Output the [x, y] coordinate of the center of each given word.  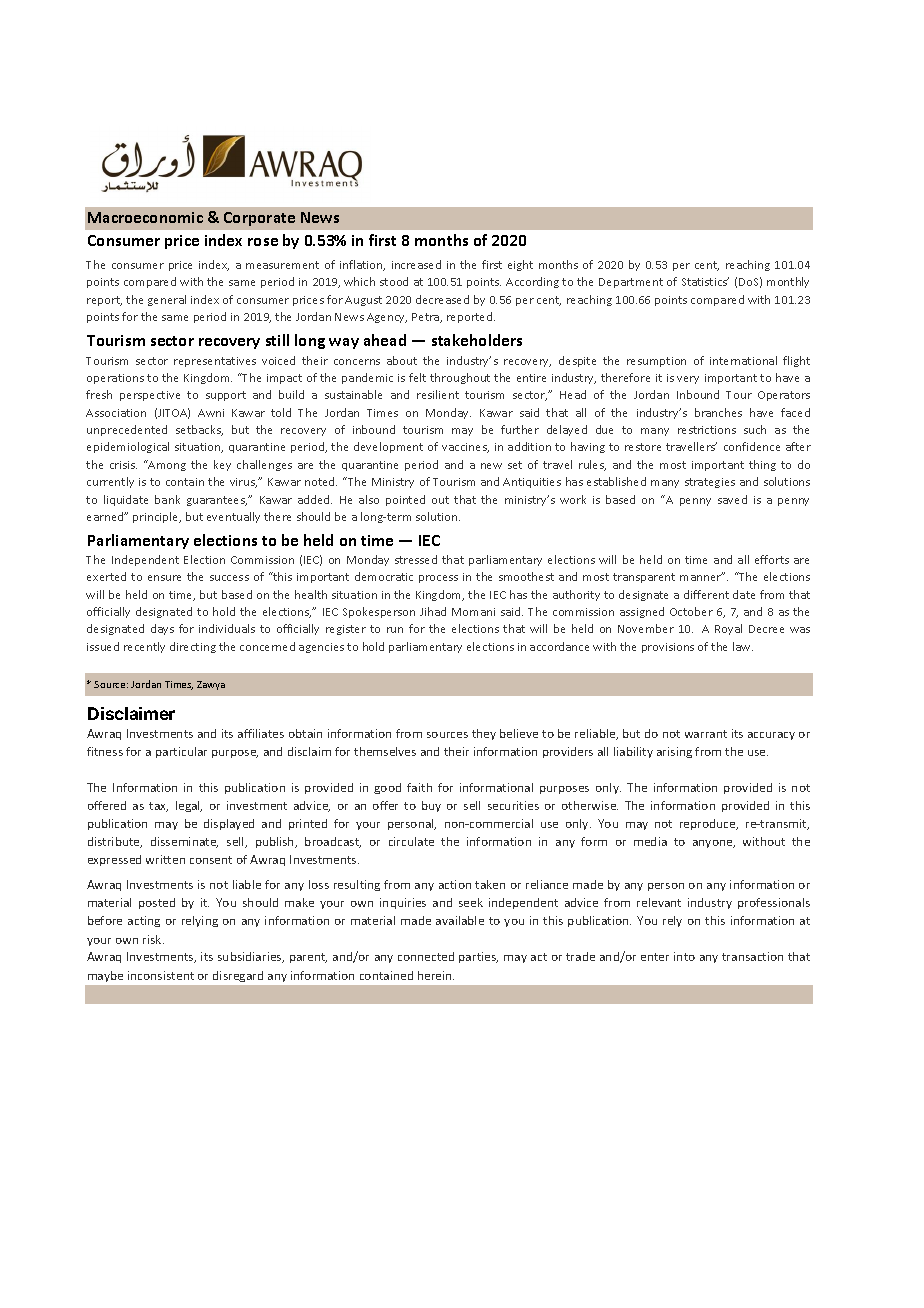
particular [181, 752]
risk [153, 939]
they [484, 734]
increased [416, 264]
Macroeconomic [145, 217]
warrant [706, 734]
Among [166, 465]
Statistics [705, 281]
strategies [710, 483]
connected [426, 956]
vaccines [465, 448]
